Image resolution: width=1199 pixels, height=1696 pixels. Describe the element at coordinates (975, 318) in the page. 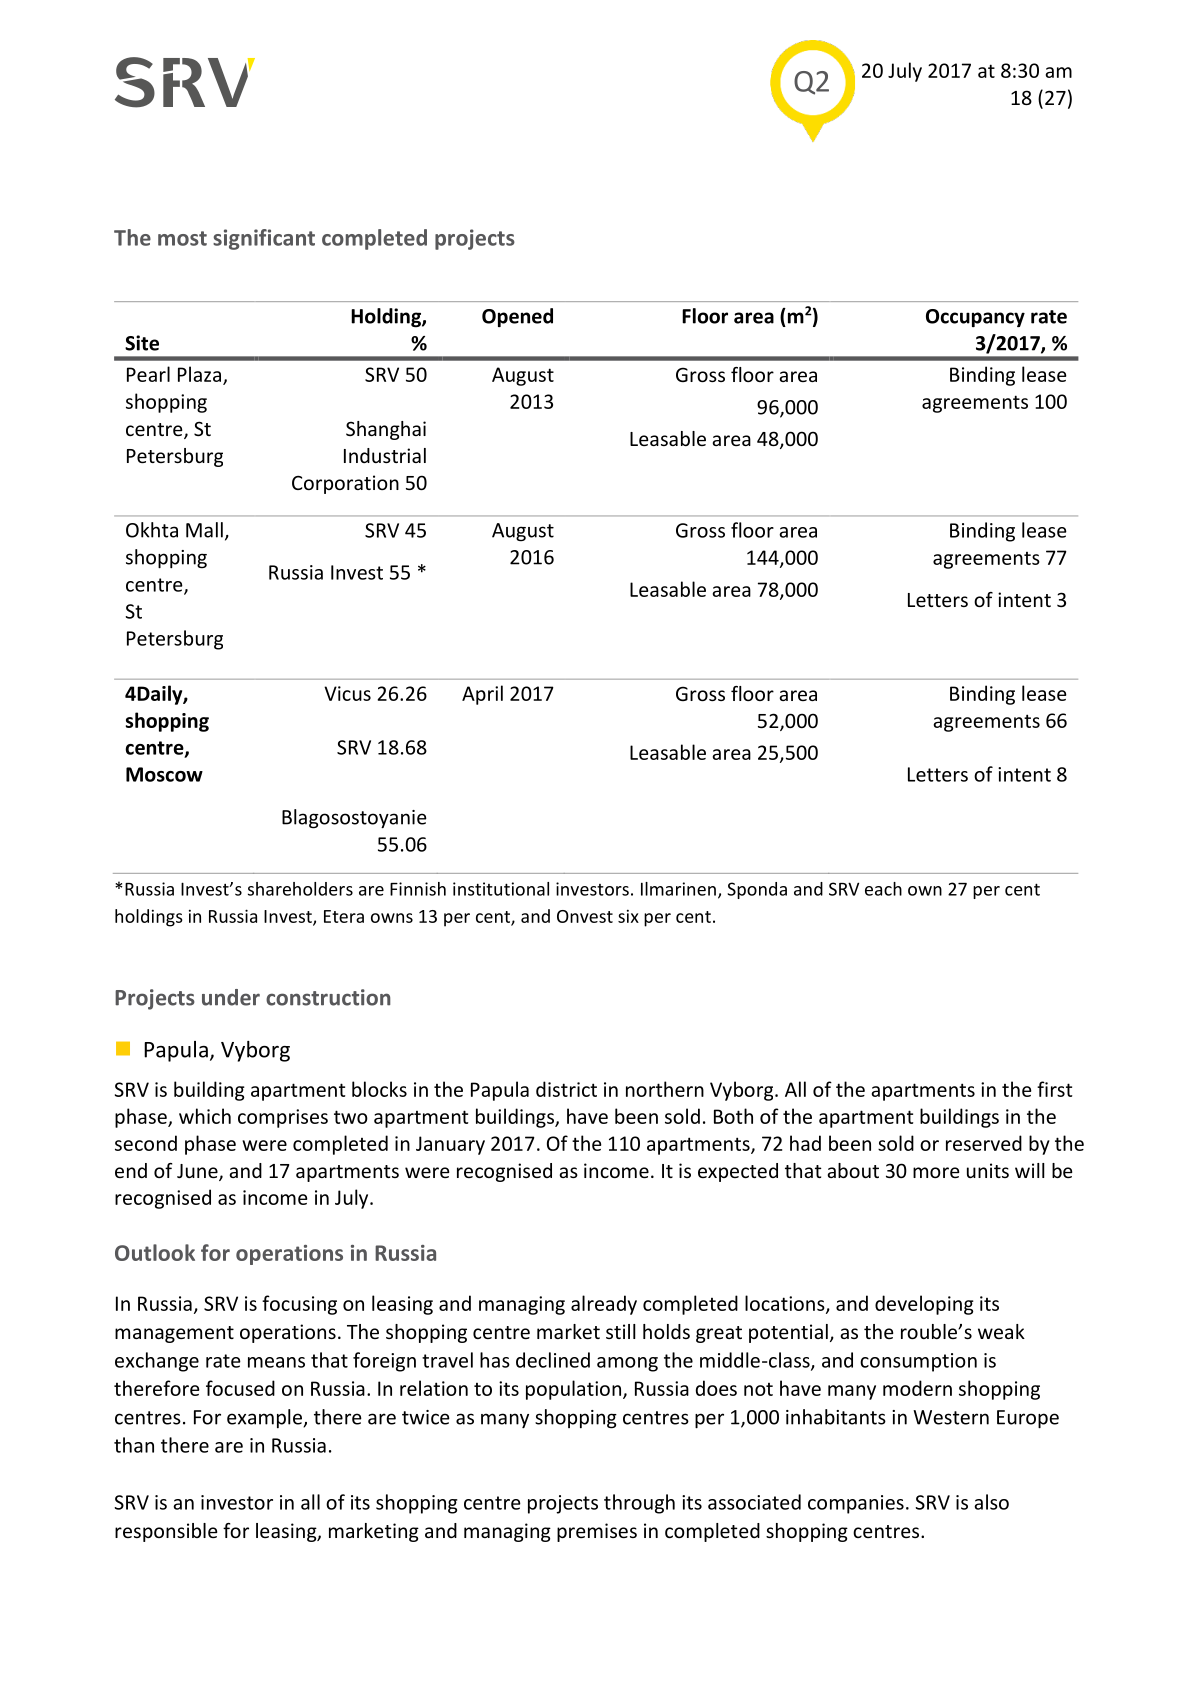

I see `Occupancy` at that location.
